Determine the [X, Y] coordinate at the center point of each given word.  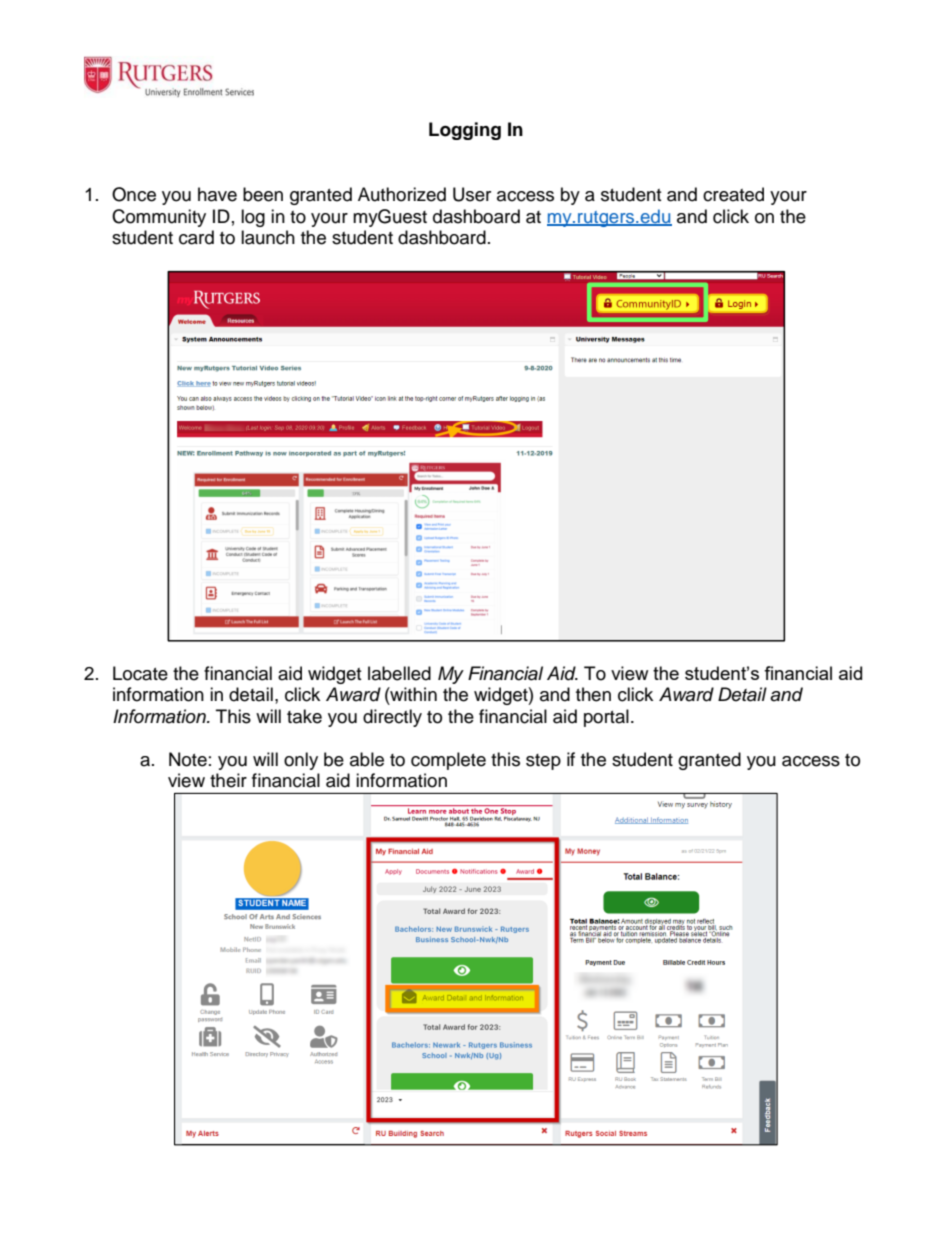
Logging [465, 131]
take [304, 716]
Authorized [402, 194]
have [217, 194]
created [733, 194]
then [593, 694]
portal [606, 718]
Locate [140, 673]
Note [188, 759]
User [472, 194]
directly [392, 718]
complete [448, 761]
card [196, 237]
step [543, 762]
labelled [399, 673]
